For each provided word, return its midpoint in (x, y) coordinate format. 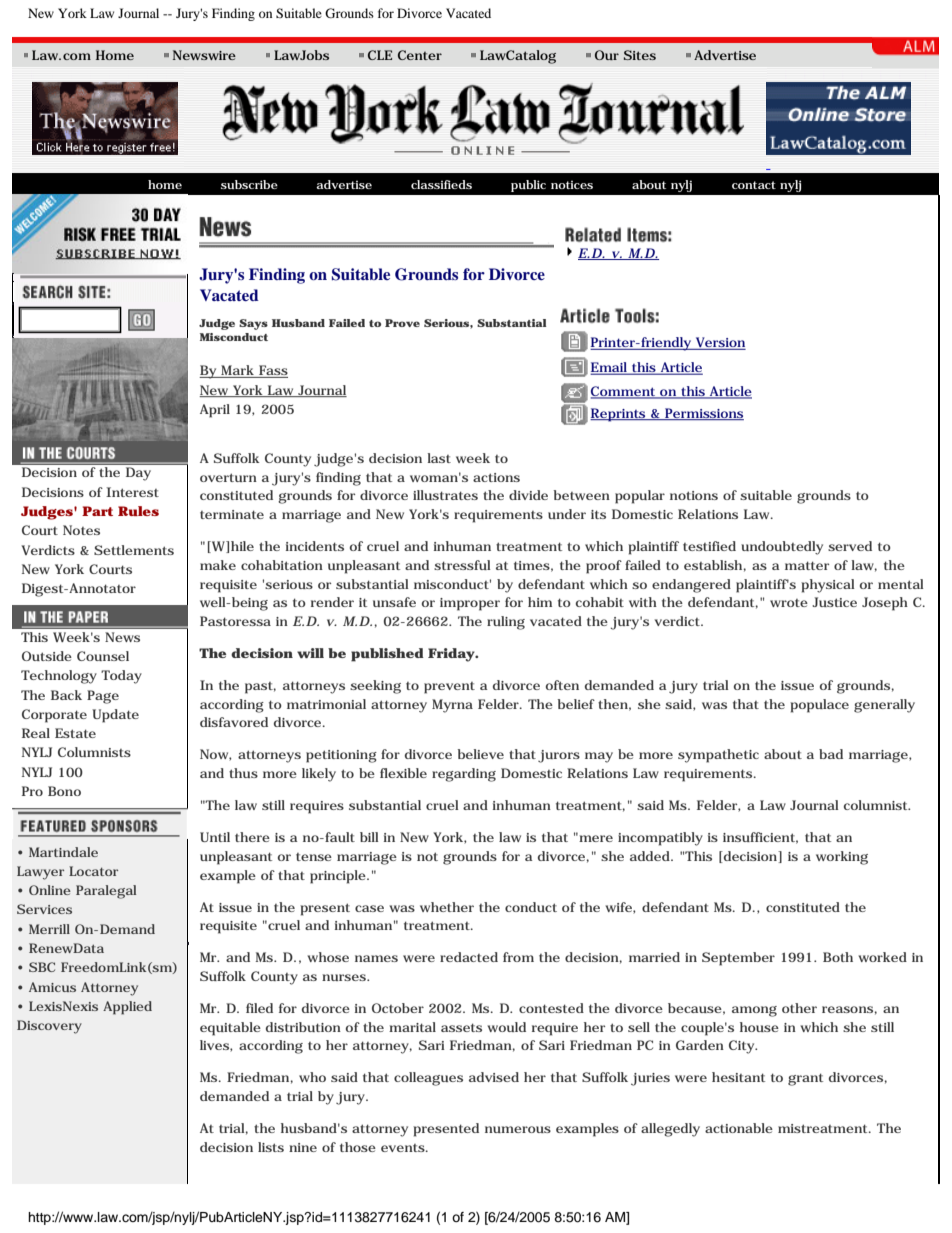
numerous (518, 1129)
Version (720, 343)
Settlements (134, 550)
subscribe (249, 184)
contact (754, 185)
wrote (789, 603)
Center (420, 55)
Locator (93, 871)
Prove (402, 323)
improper (470, 604)
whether (447, 907)
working (842, 858)
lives (215, 1046)
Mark (237, 371)
